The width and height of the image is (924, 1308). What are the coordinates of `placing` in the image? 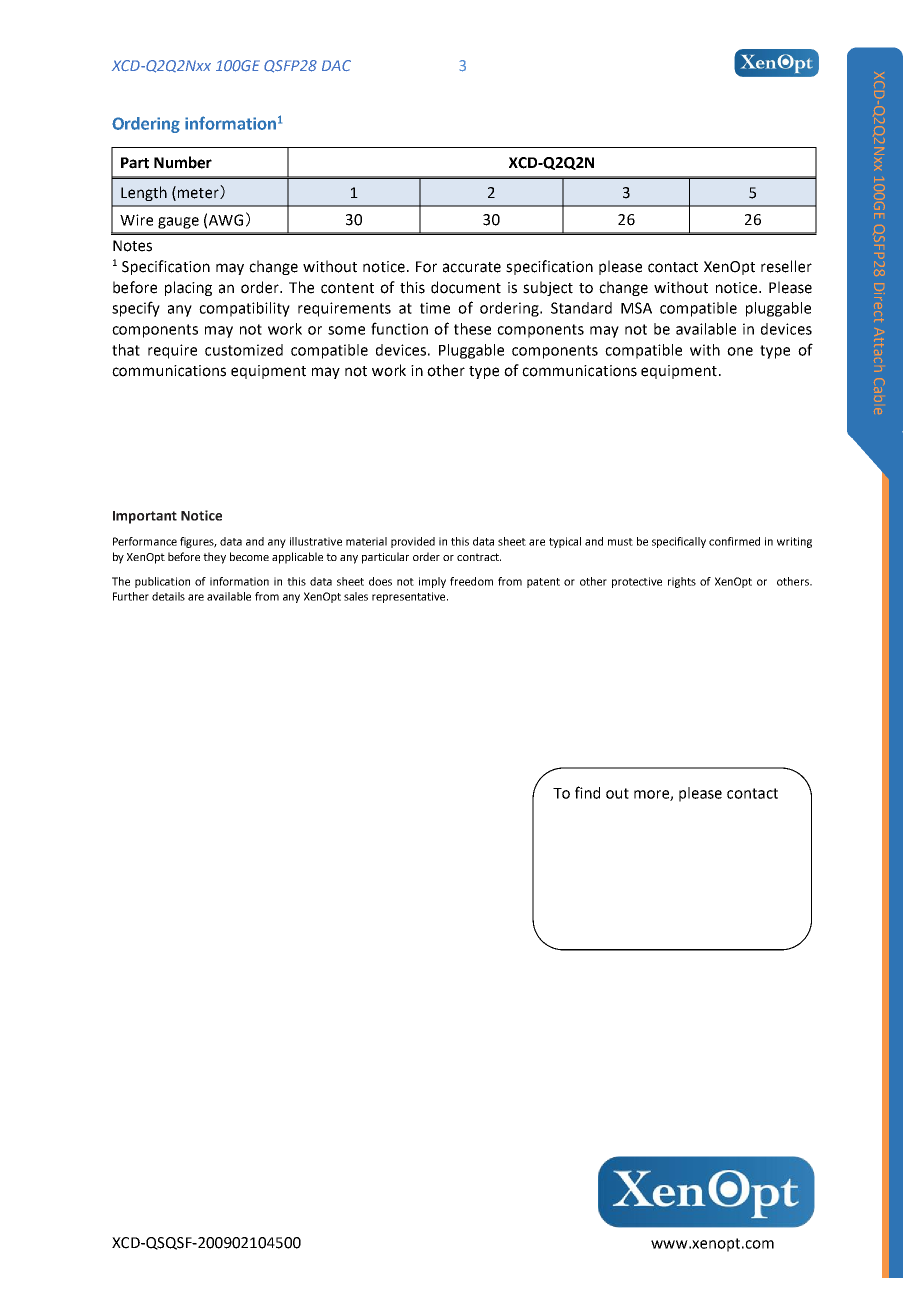 It's located at (188, 288).
